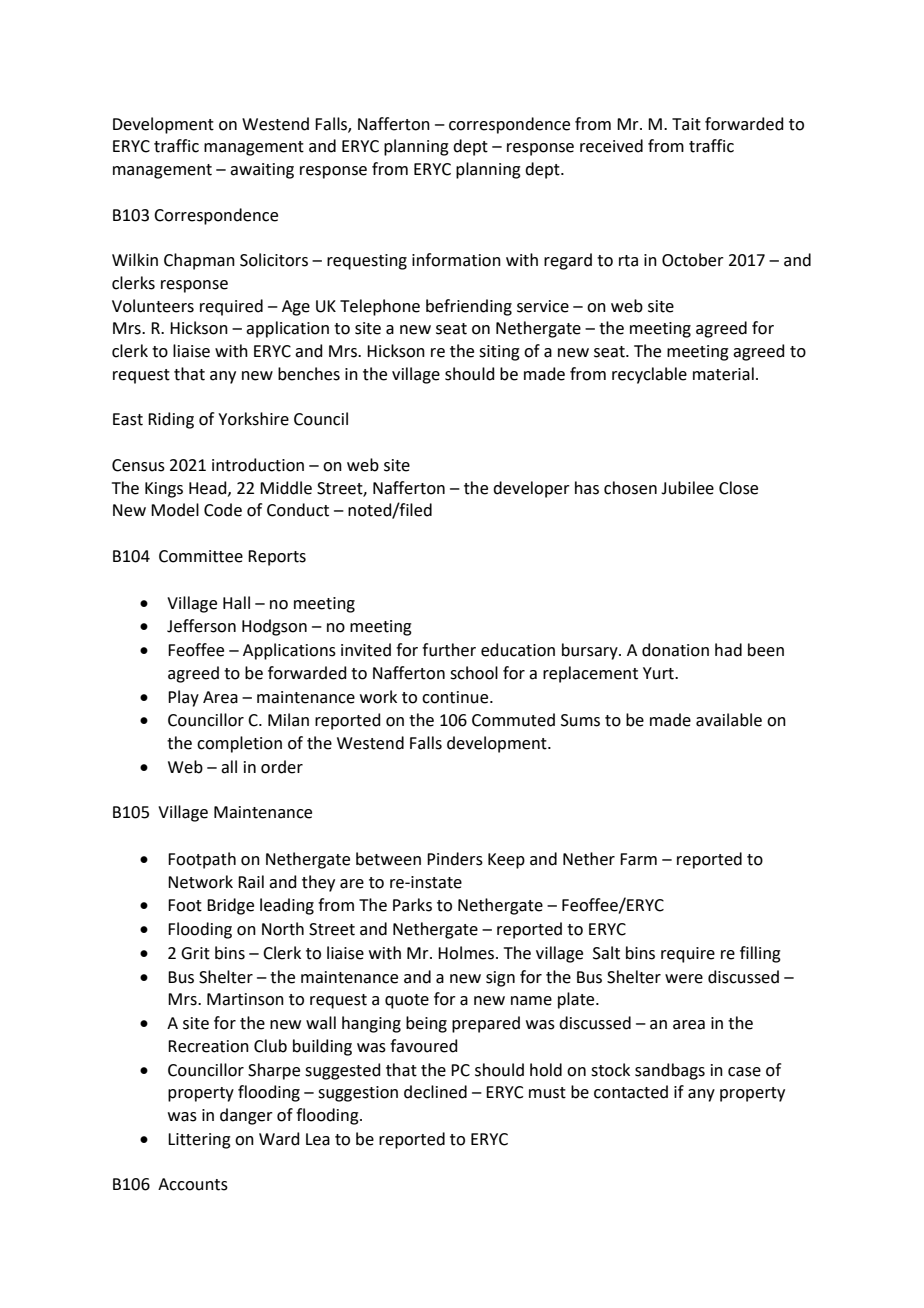  Describe the element at coordinates (201, 626) in the screenshot. I see `Jefferson` at that location.
